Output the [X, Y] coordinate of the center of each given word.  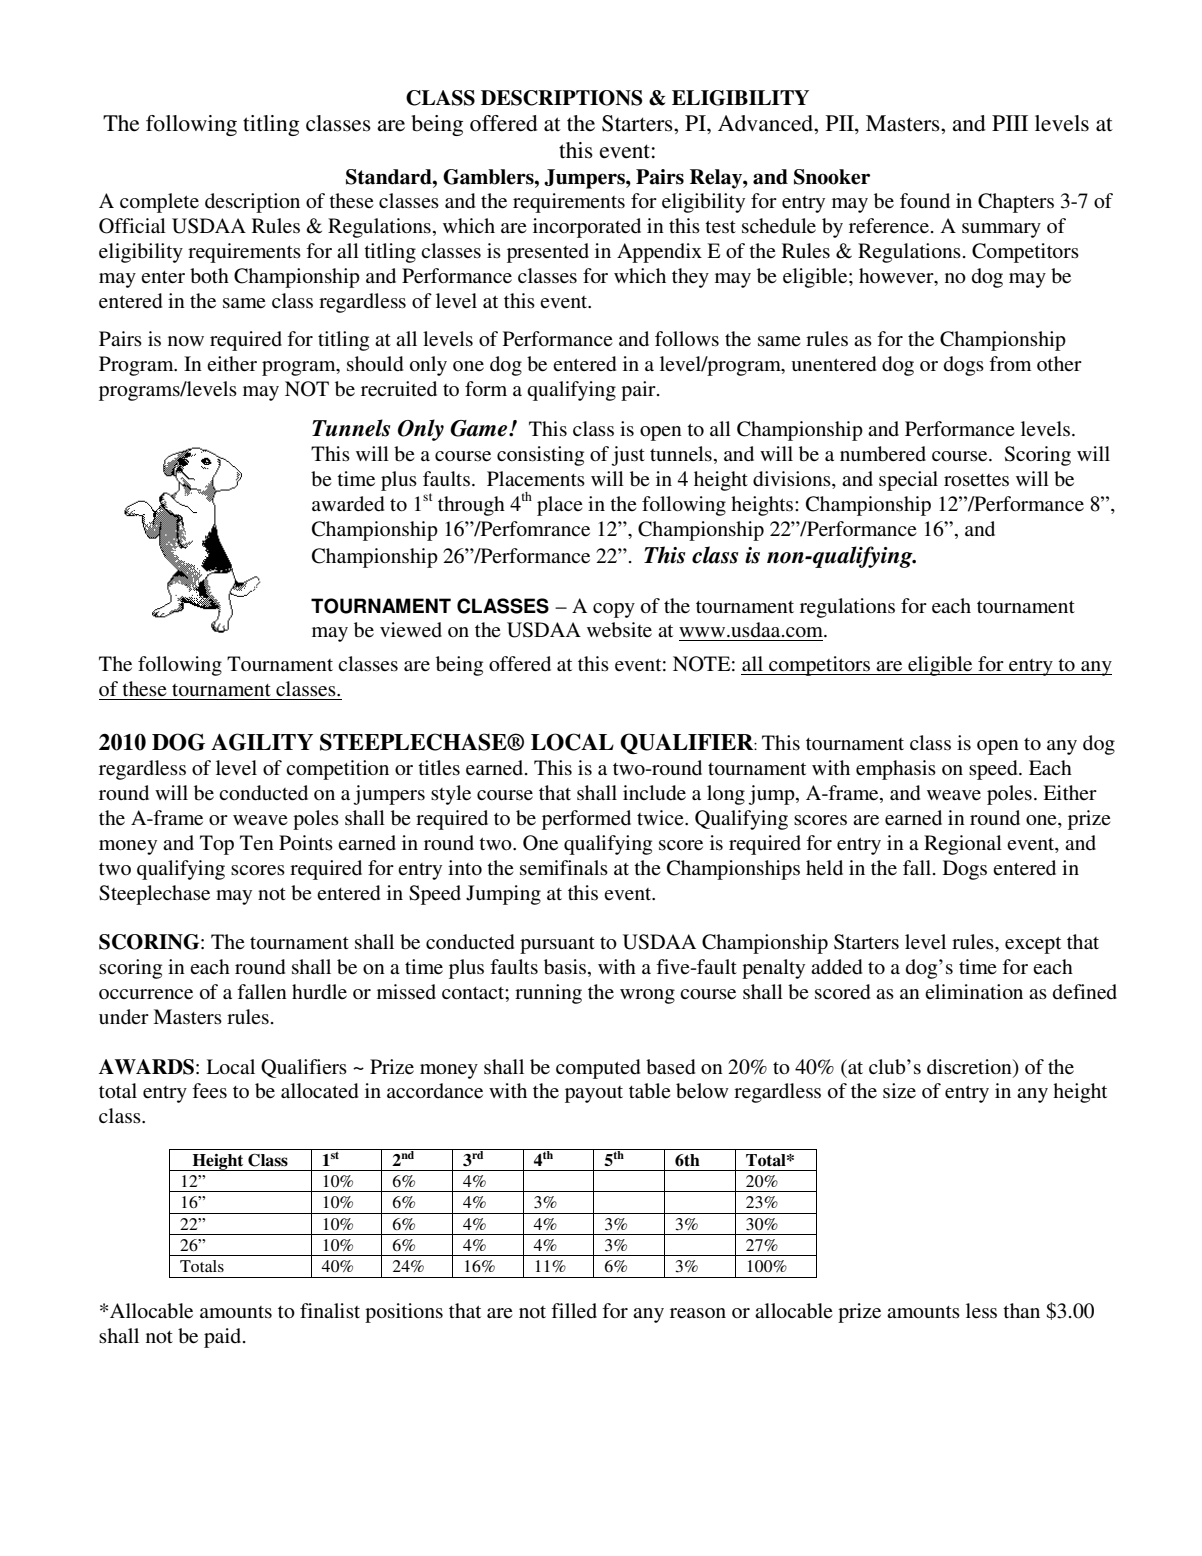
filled [574, 1310]
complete [159, 203]
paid [224, 1338]
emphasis [896, 770]
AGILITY [262, 742]
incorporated [587, 228]
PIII [1010, 123]
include [654, 793]
